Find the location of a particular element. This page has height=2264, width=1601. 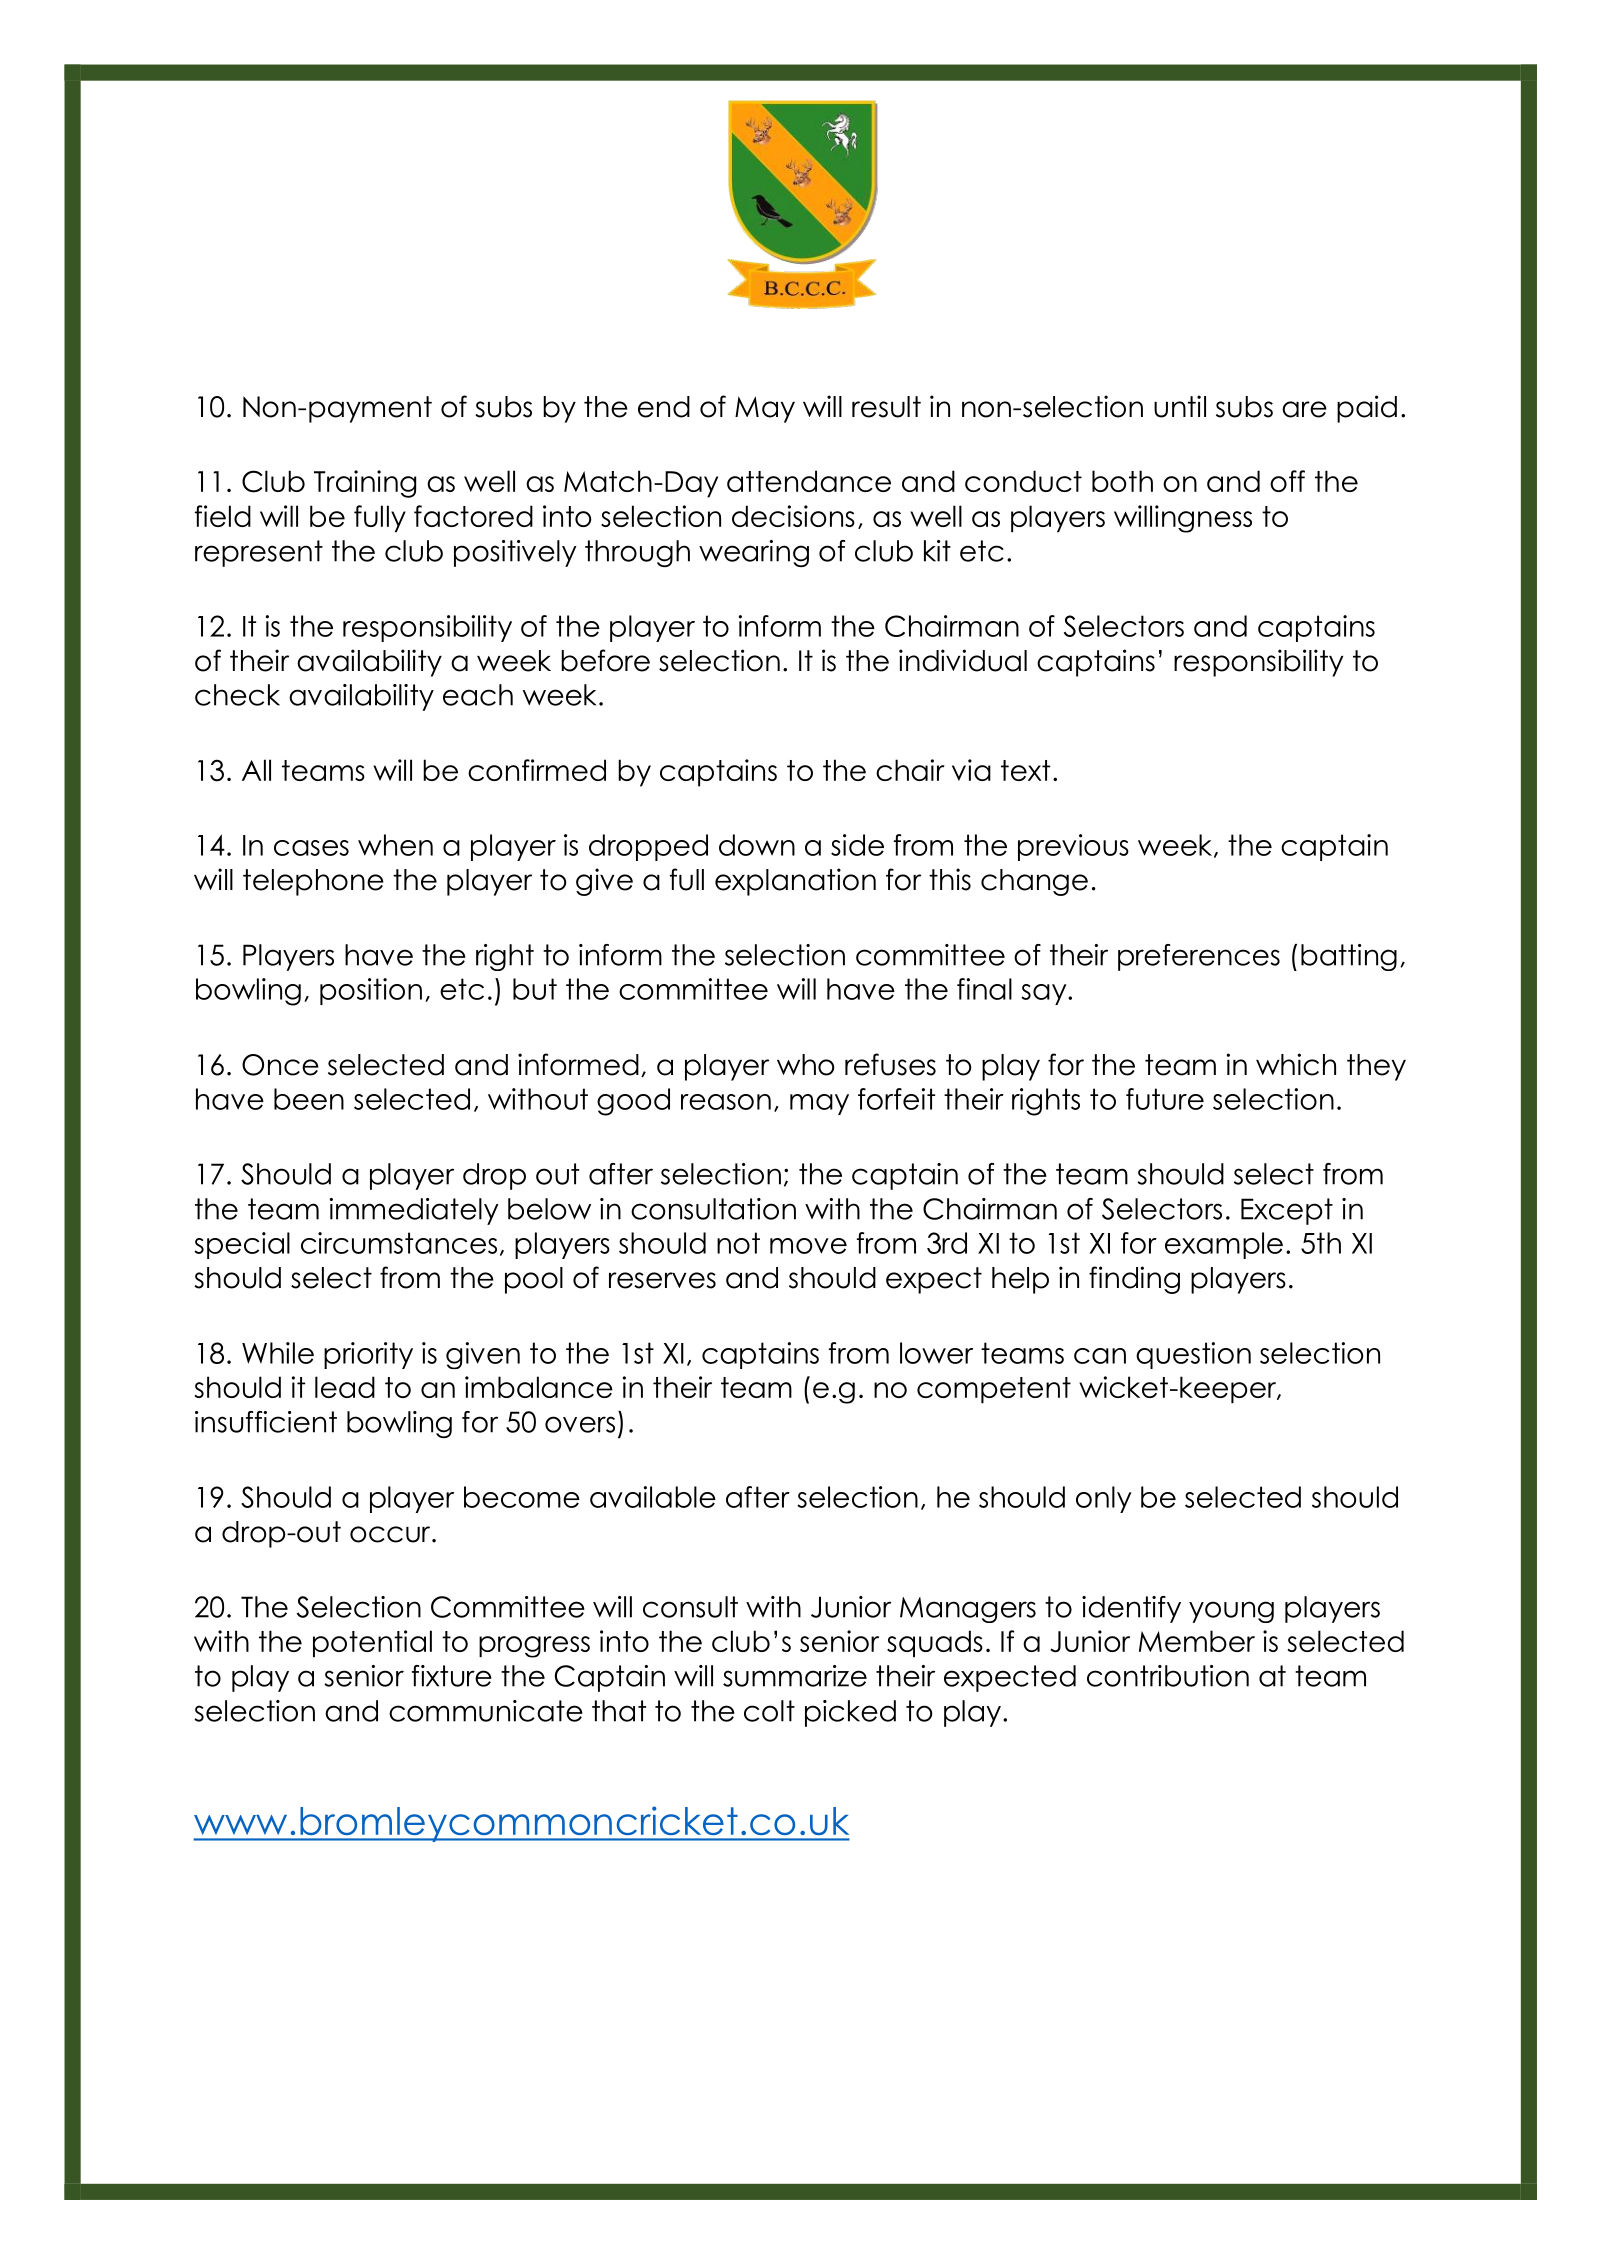

off is located at coordinates (1287, 481).
